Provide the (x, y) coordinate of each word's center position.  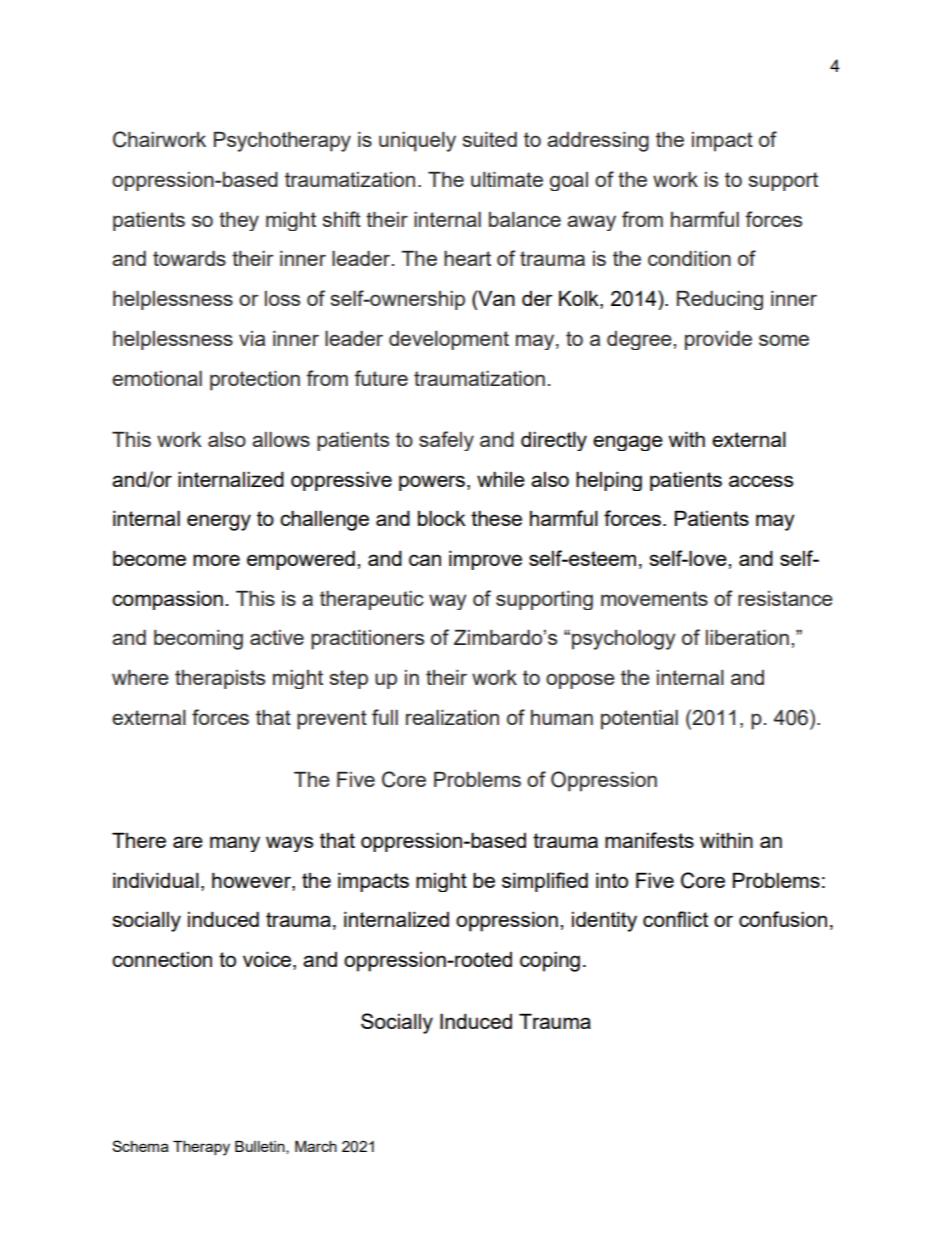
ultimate (507, 179)
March (316, 1146)
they (239, 221)
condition (689, 258)
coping (550, 961)
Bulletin (261, 1147)
